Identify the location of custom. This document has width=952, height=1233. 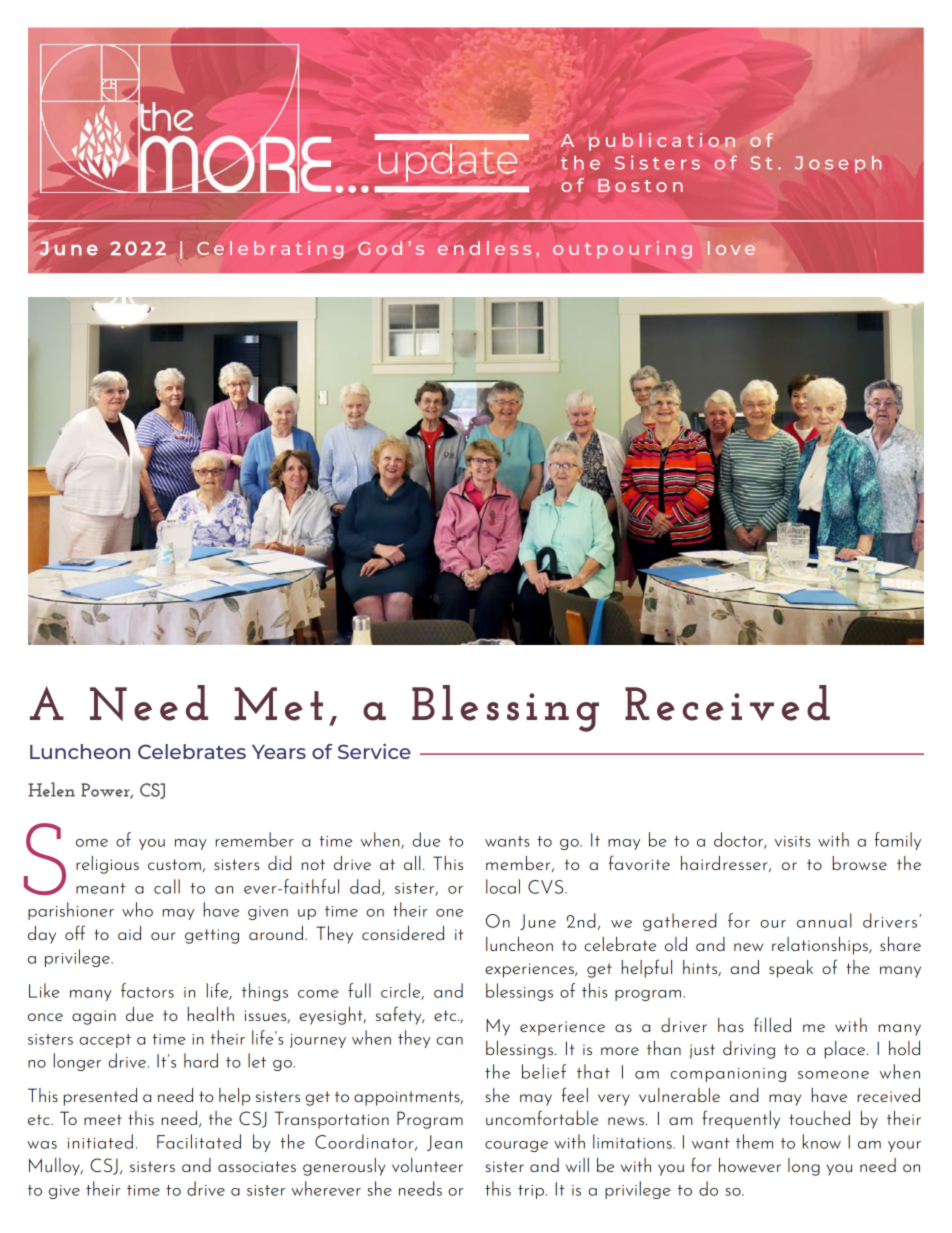
(174, 865).
